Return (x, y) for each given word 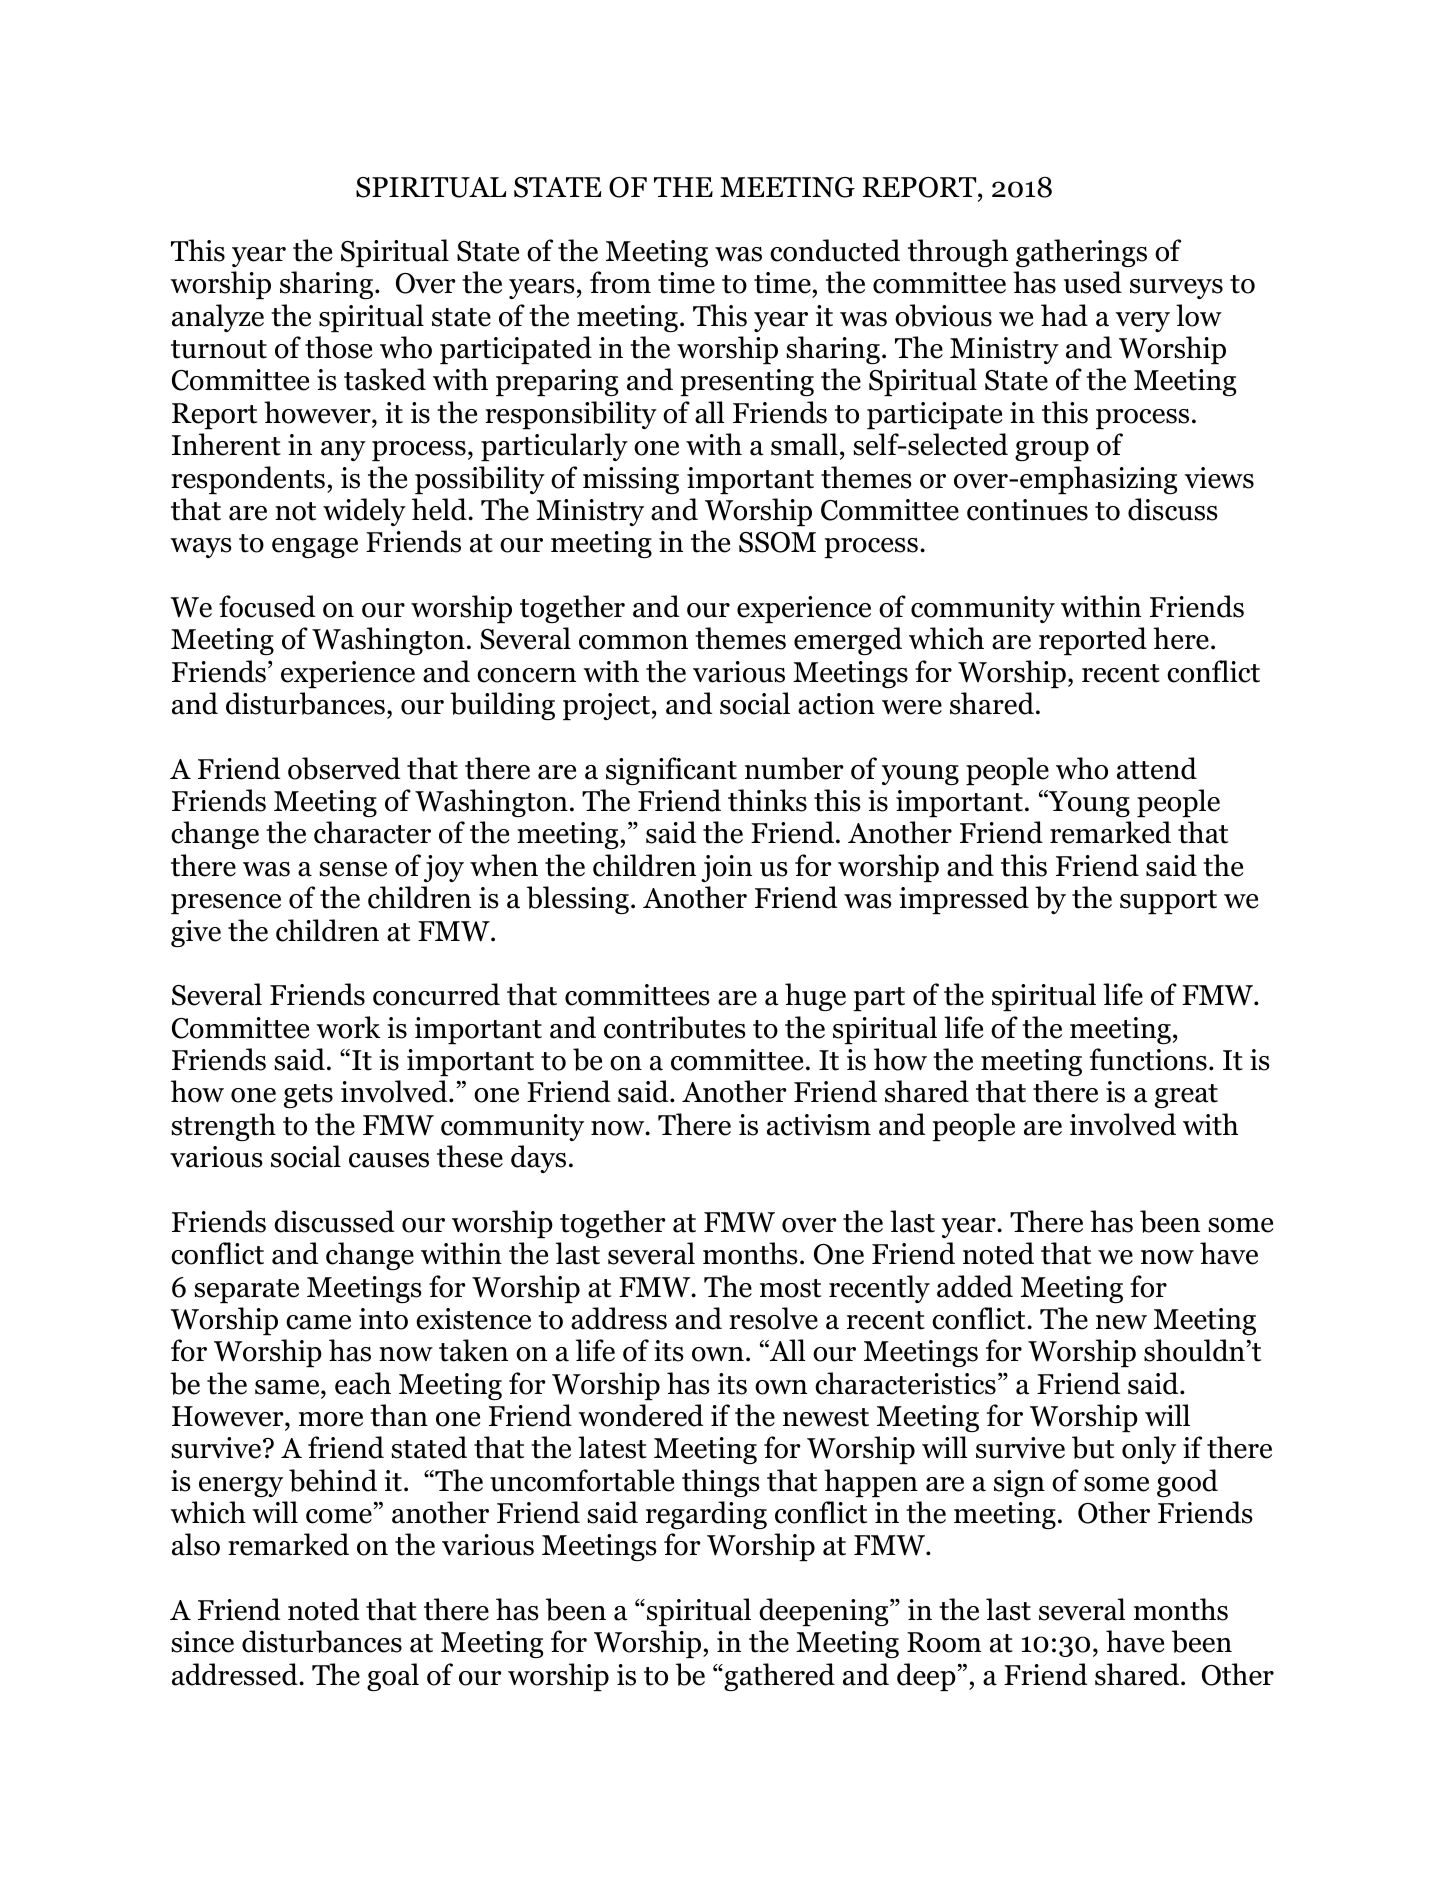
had (1064, 315)
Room (944, 1642)
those (338, 347)
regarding (706, 1515)
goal (393, 1677)
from (620, 282)
